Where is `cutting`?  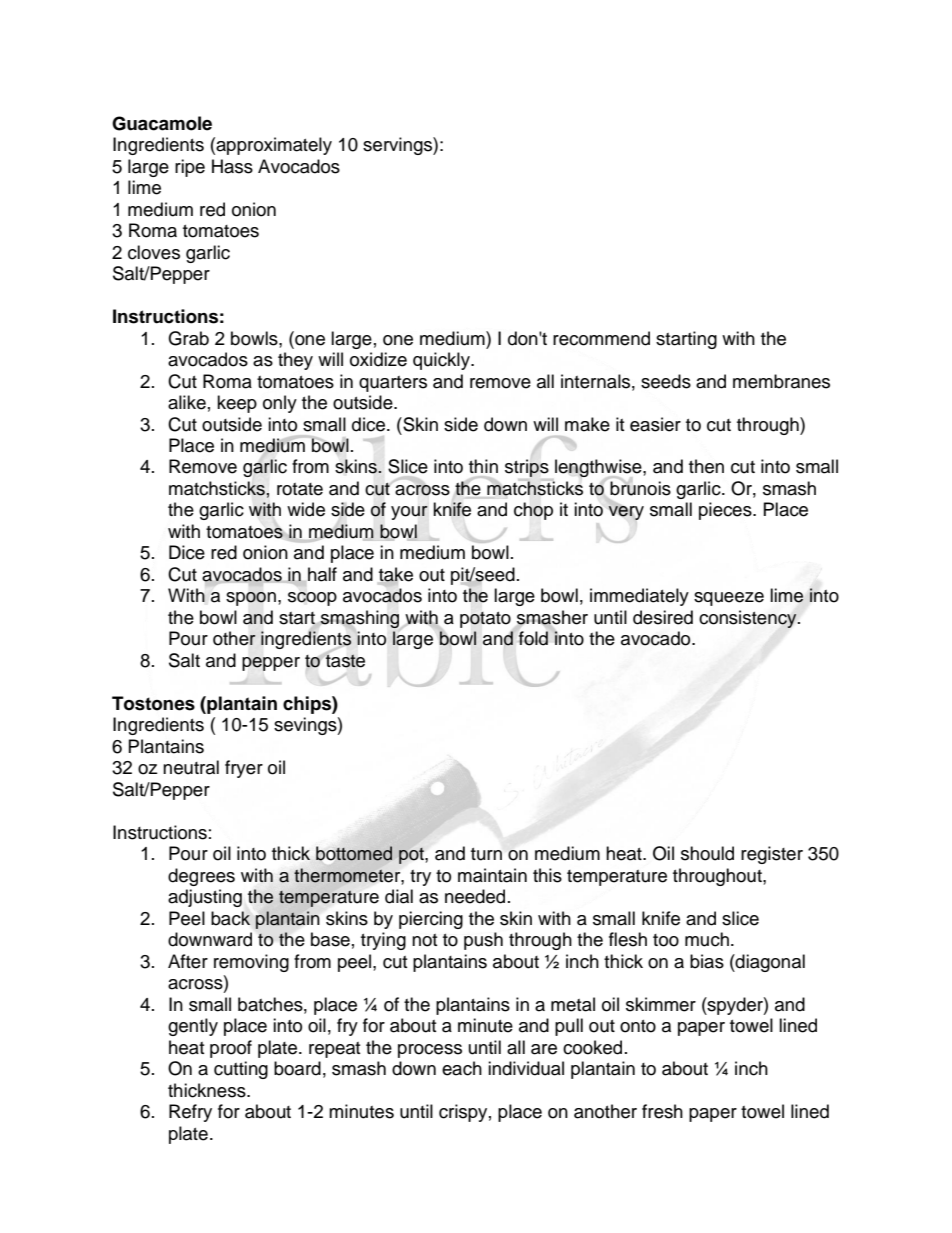 cutting is located at coordinates (241, 1070).
